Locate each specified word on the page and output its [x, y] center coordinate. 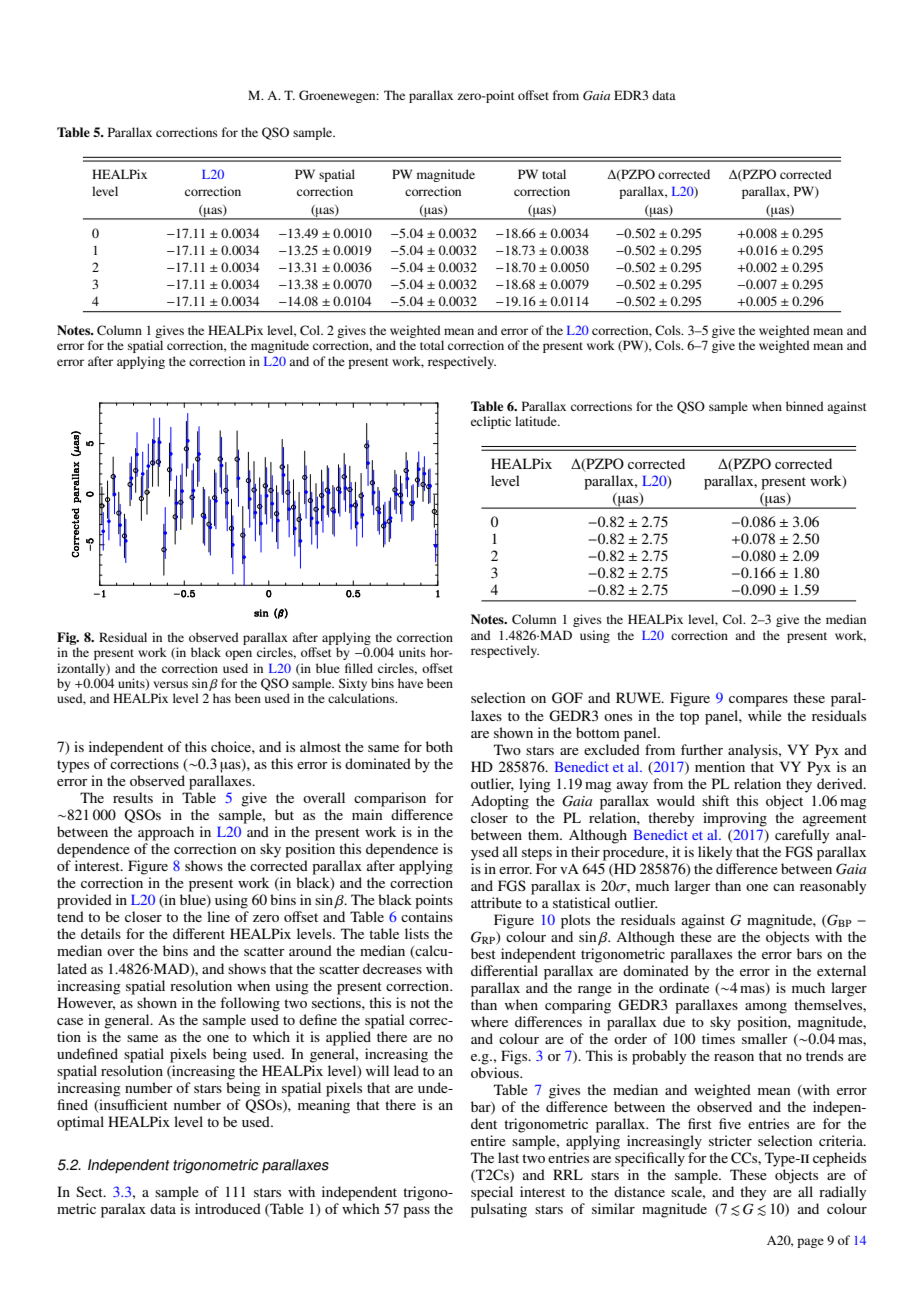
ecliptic [491, 422]
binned [805, 406]
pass [416, 1212]
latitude [537, 421]
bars [809, 953]
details [101, 933]
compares [758, 701]
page [810, 1243]
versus [170, 684]
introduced [228, 1208]
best [483, 953]
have [410, 683]
